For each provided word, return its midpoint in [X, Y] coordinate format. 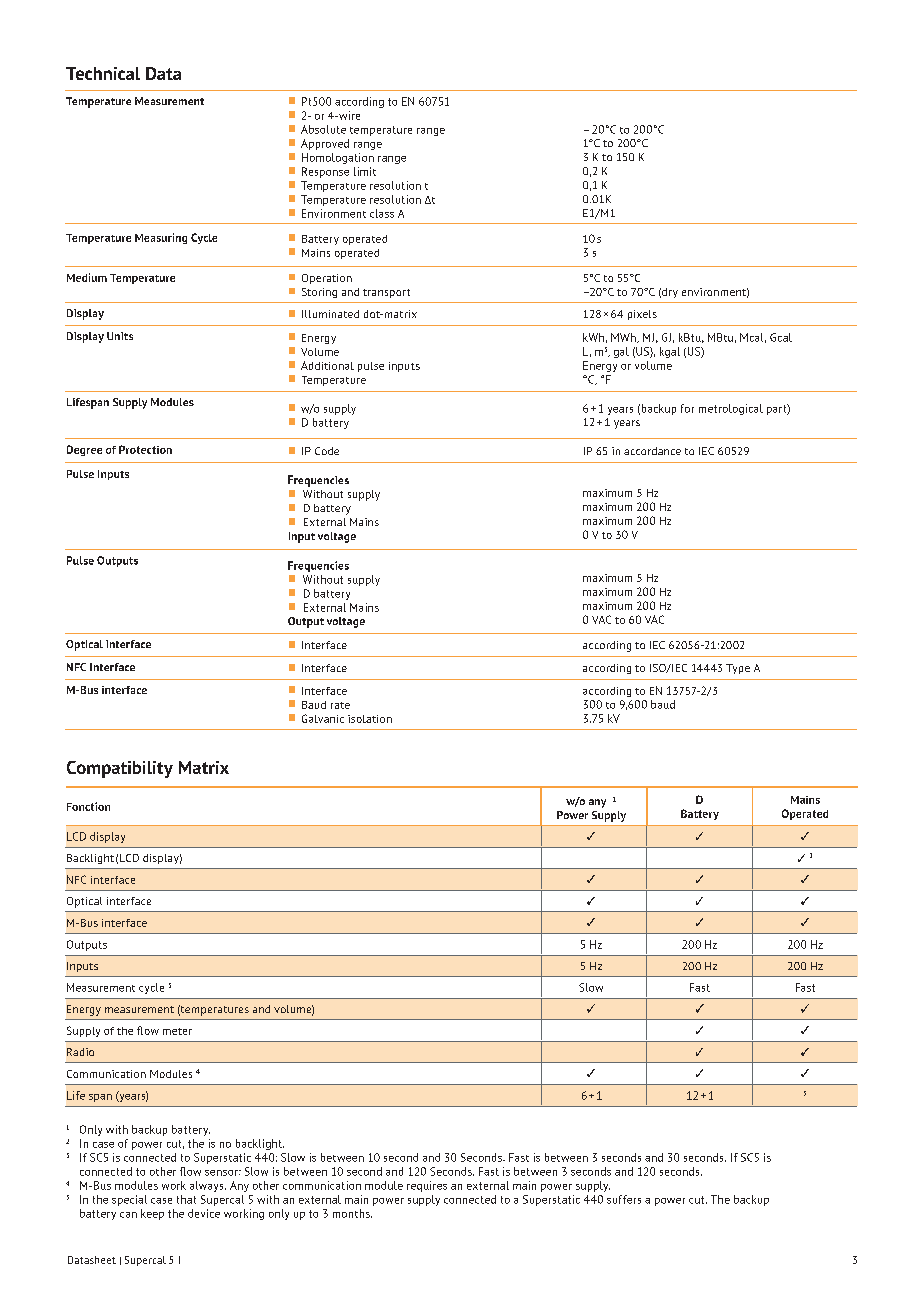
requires [427, 1186]
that [186, 1199]
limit [365, 171]
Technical [103, 73]
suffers [624, 1199]
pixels [642, 315]
